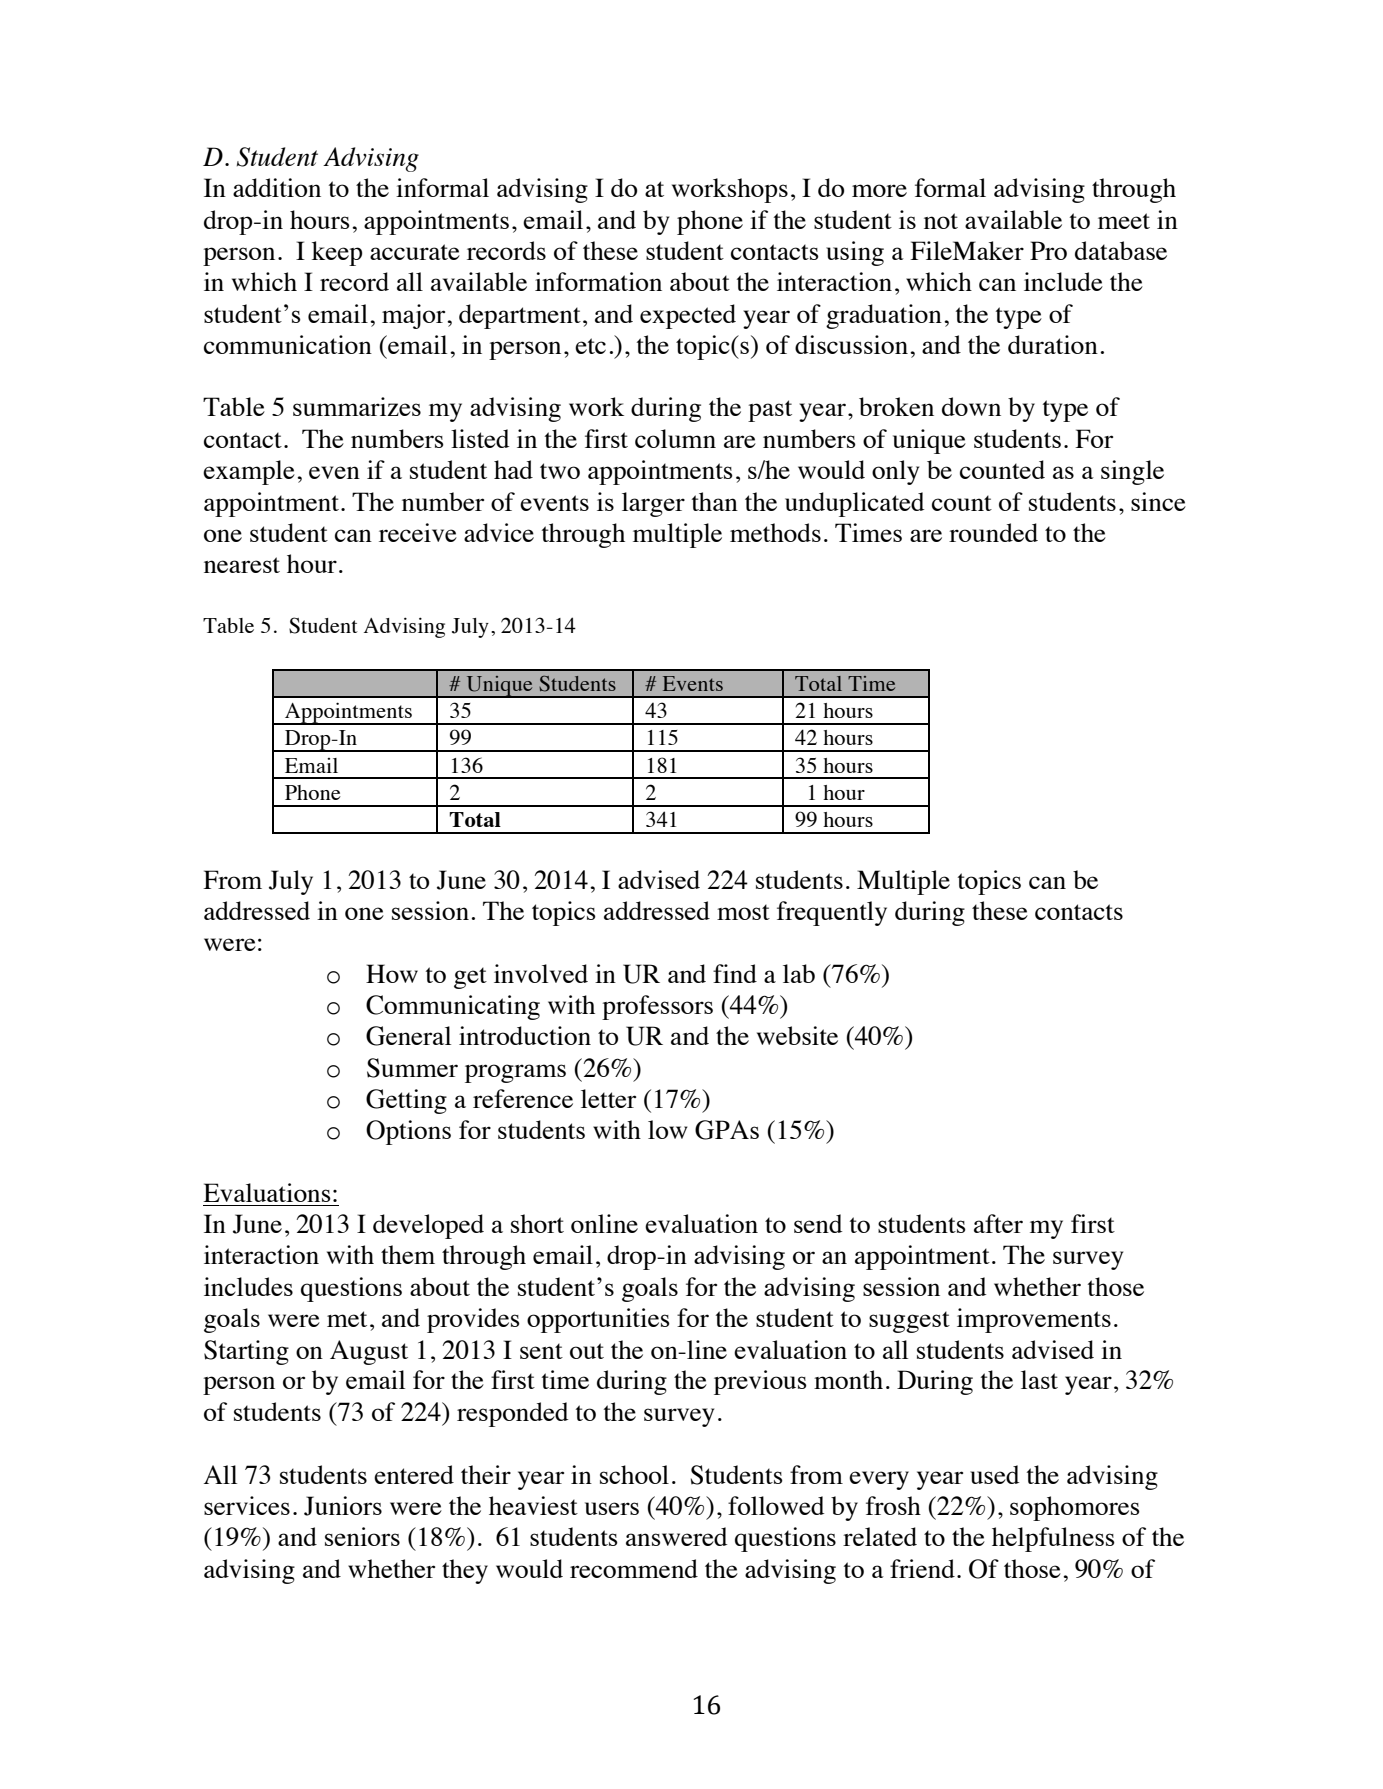 The height and width of the screenshot is (1789, 1383). I want to click on followed, so click(776, 1505).
